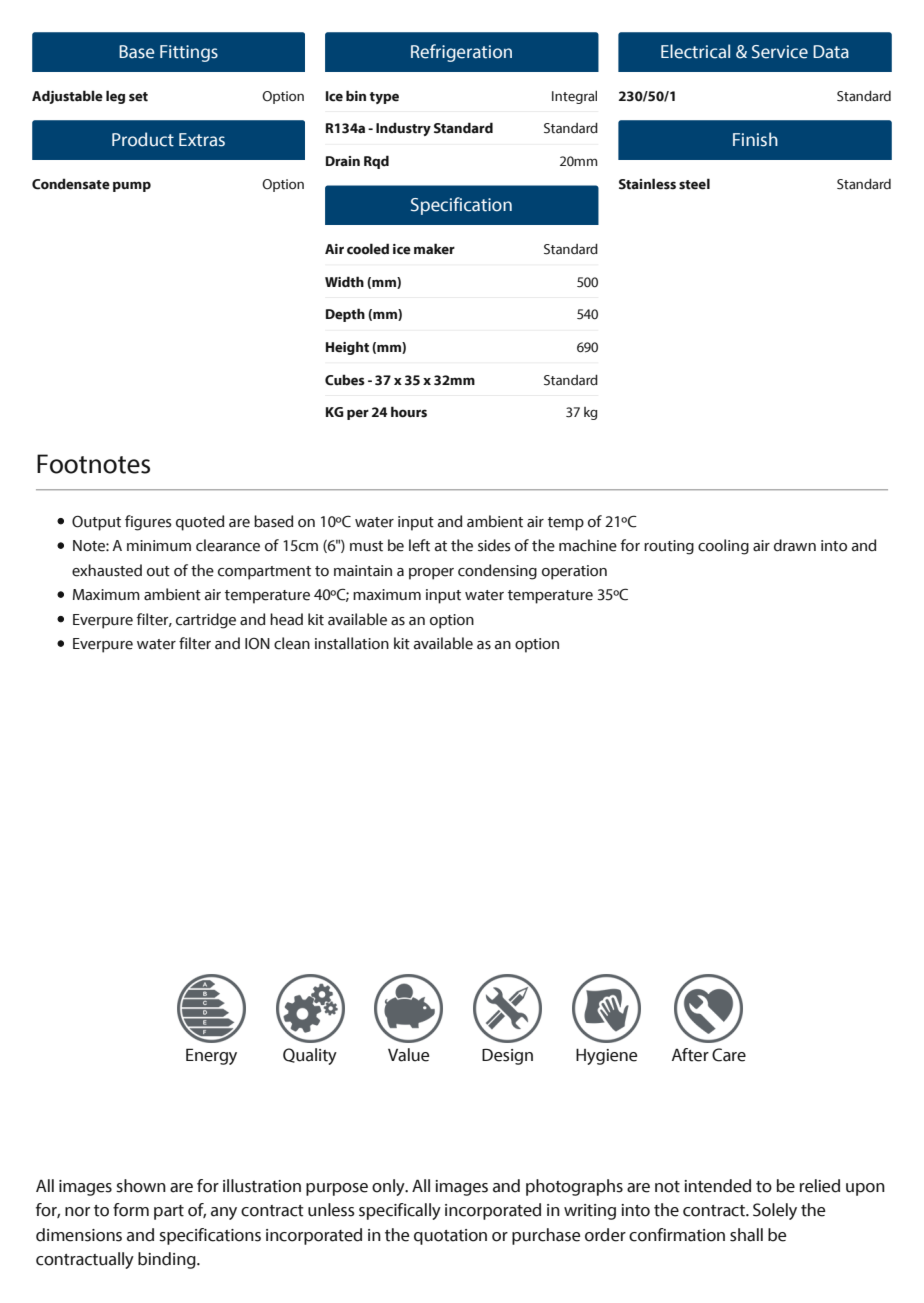 The height and width of the page is (1303, 924). What do you see at coordinates (795, 545) in the page?
I see `drawn` at bounding box center [795, 545].
